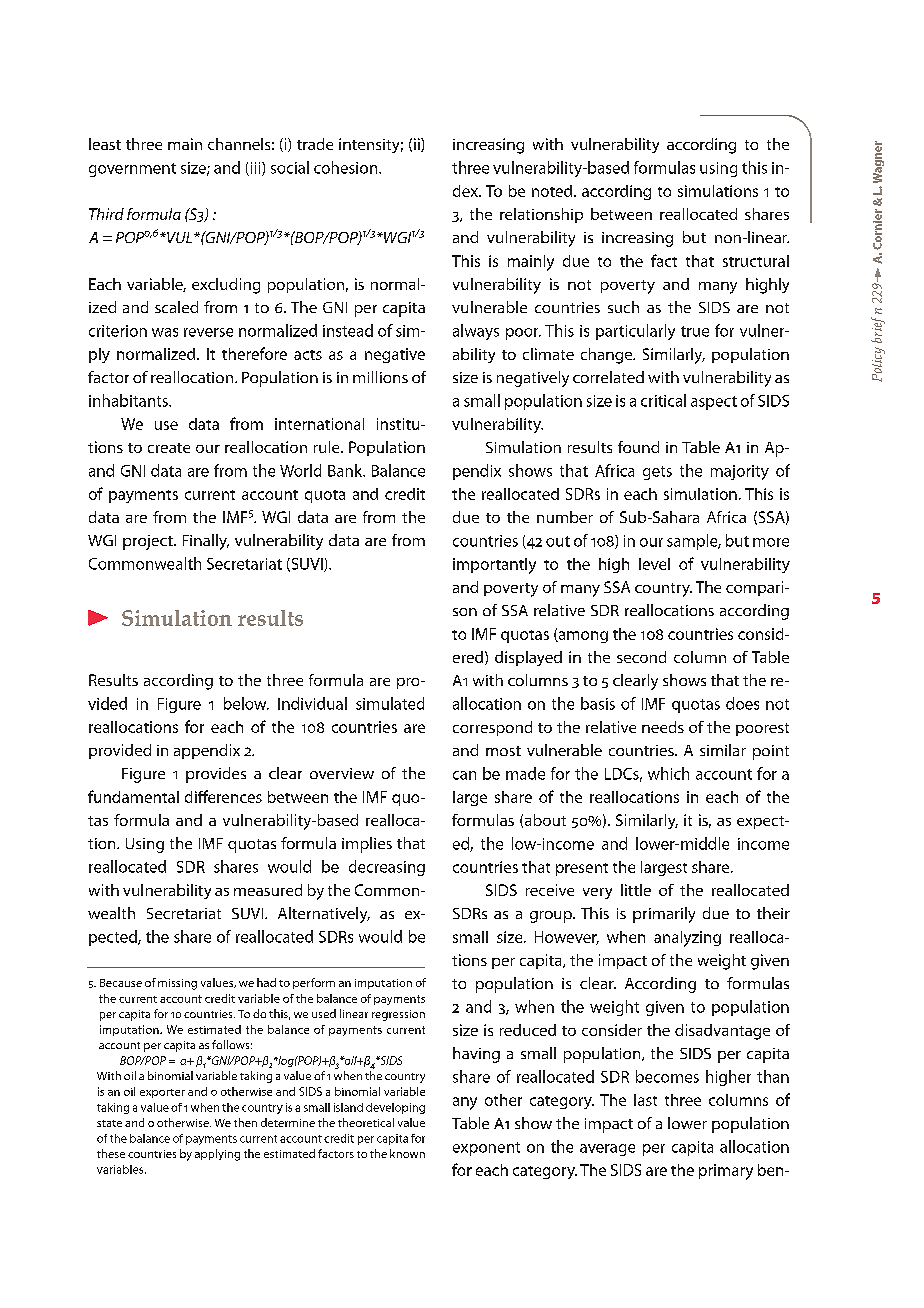 The image size is (924, 1308). Describe the element at coordinates (268, 890) in the page. I see `measured` at that location.
